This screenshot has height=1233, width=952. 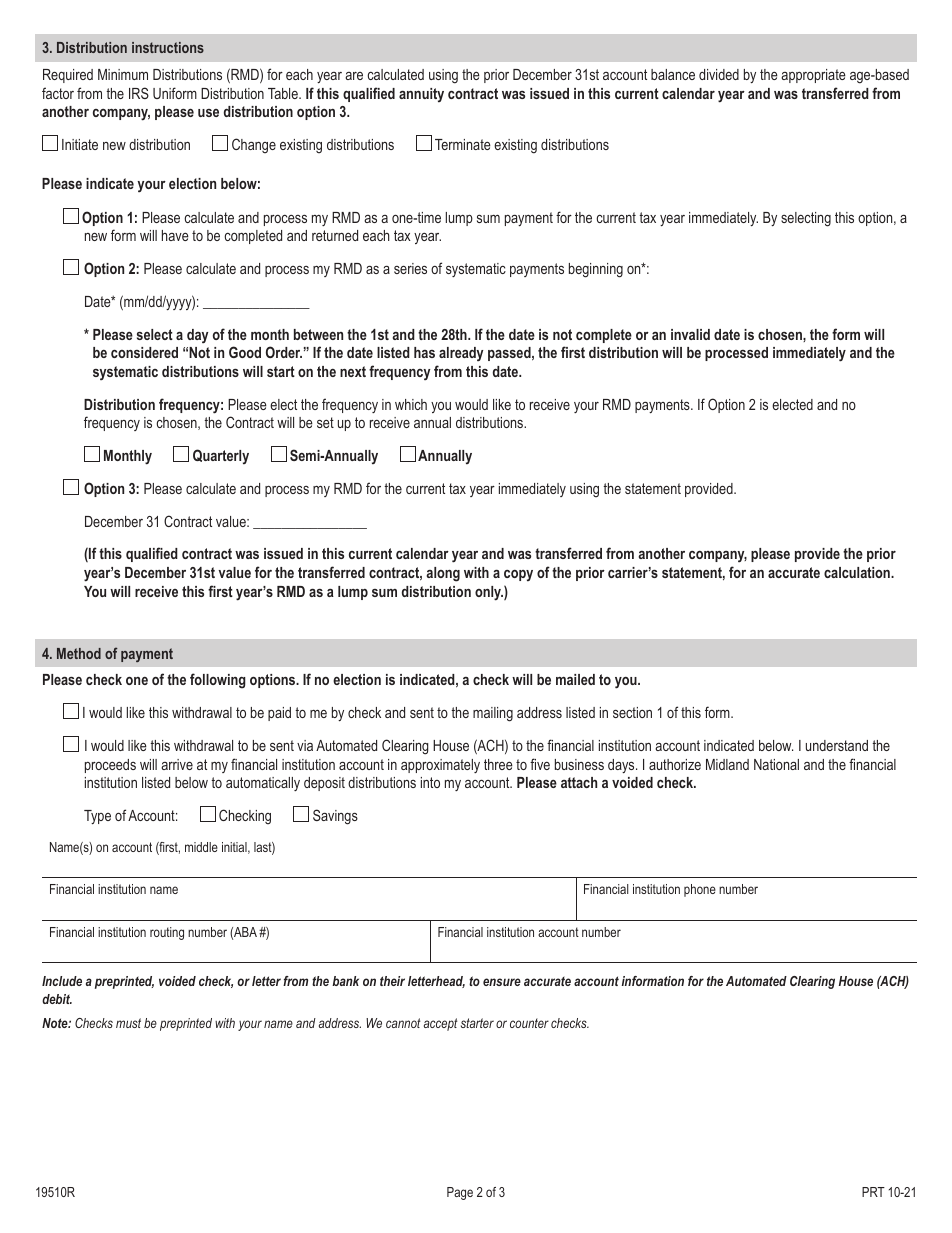 What do you see at coordinates (128, 1023) in the screenshot?
I see `must` at bounding box center [128, 1023].
